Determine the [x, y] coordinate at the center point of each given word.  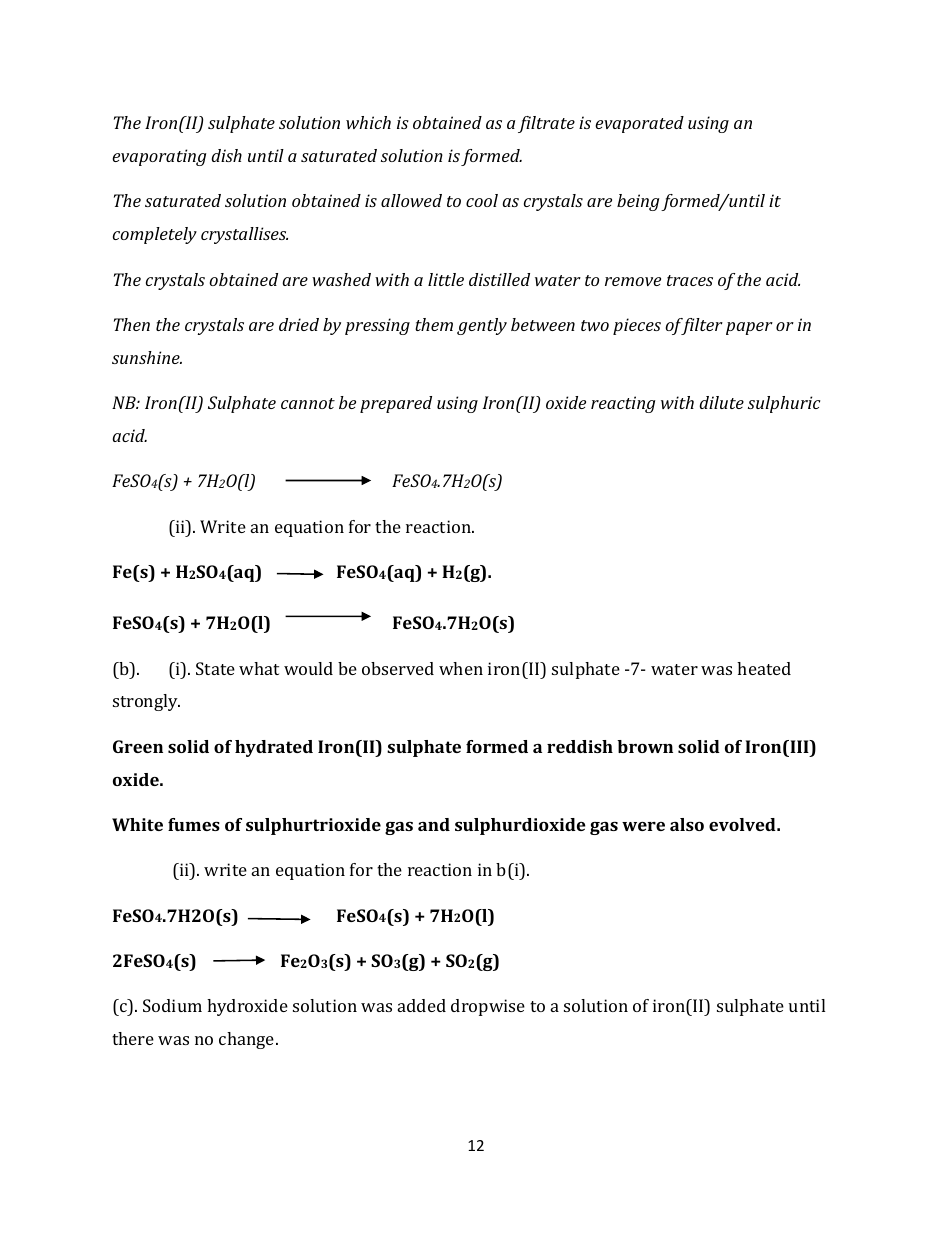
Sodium [172, 1005]
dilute [721, 402]
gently [482, 326]
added [422, 1005]
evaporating [159, 157]
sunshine [147, 357]
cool [482, 200]
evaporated [639, 124]
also [687, 824]
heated [764, 668]
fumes [194, 824]
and [434, 824]
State [215, 668]
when [461, 668]
